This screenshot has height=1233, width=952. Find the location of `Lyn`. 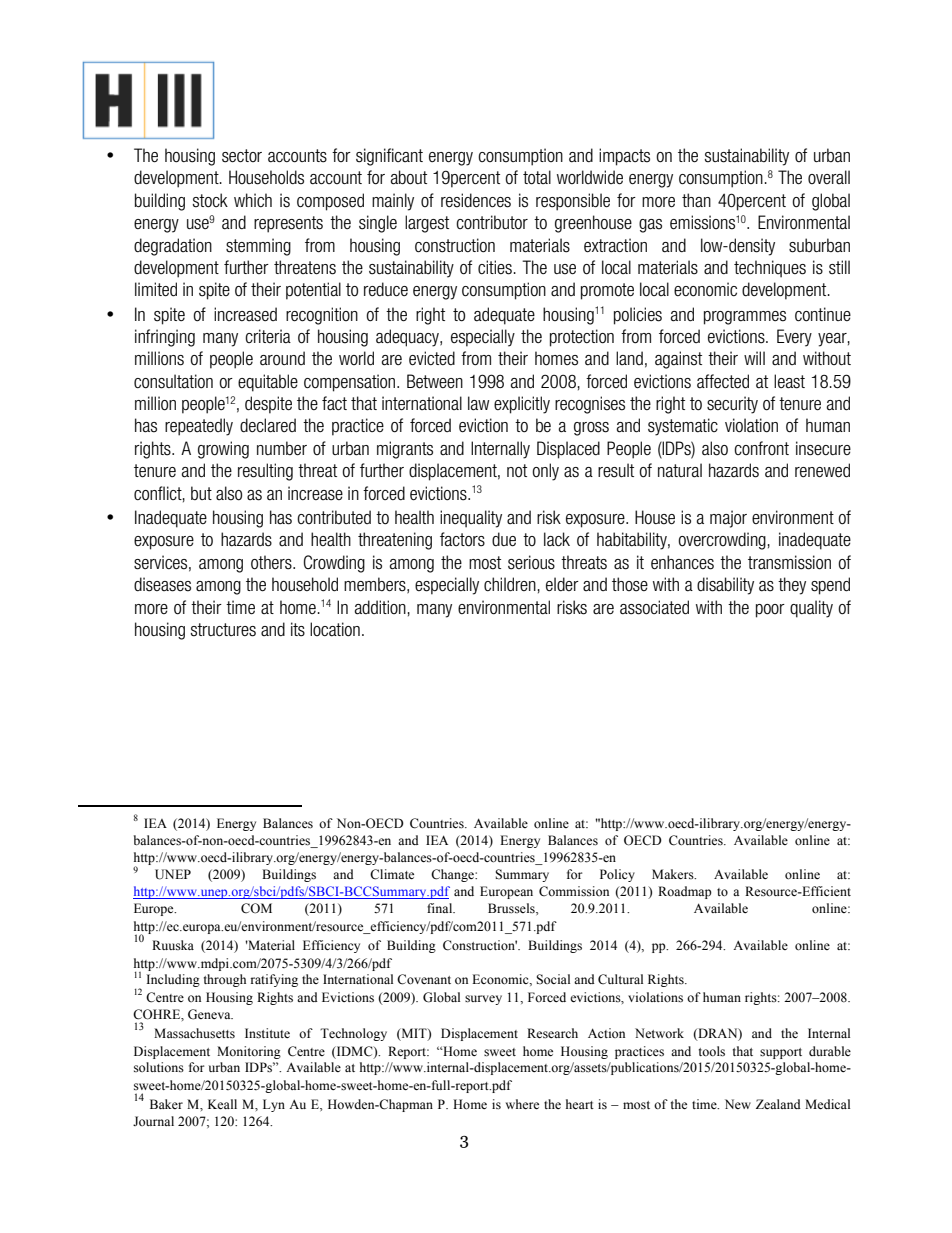

Lyn is located at coordinates (274, 1105).
